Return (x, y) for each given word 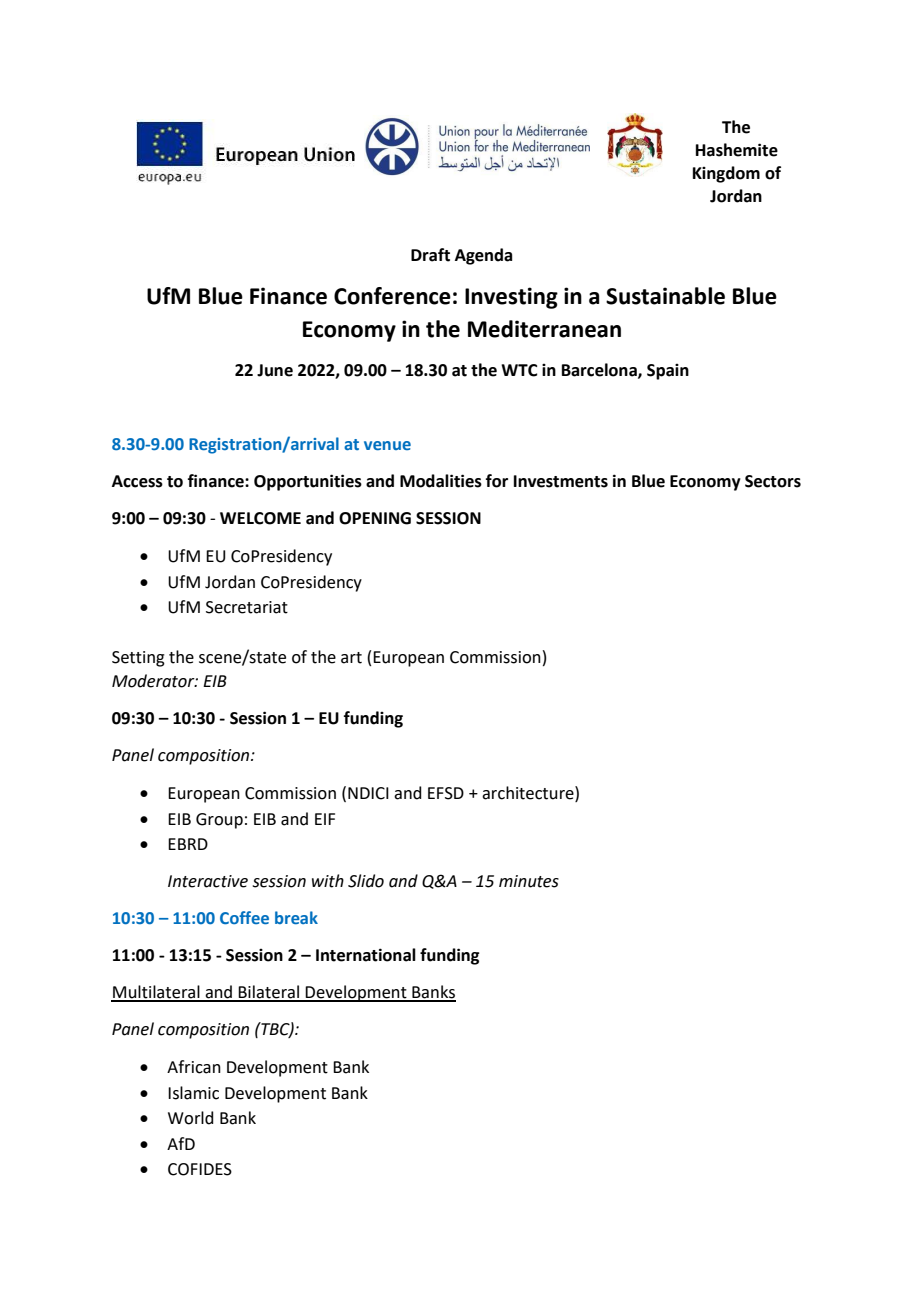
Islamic (193, 1093)
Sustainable (665, 296)
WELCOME (260, 518)
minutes (529, 881)
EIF (325, 819)
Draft (430, 255)
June (275, 370)
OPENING (375, 518)
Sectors (773, 481)
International (366, 955)
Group (219, 821)
